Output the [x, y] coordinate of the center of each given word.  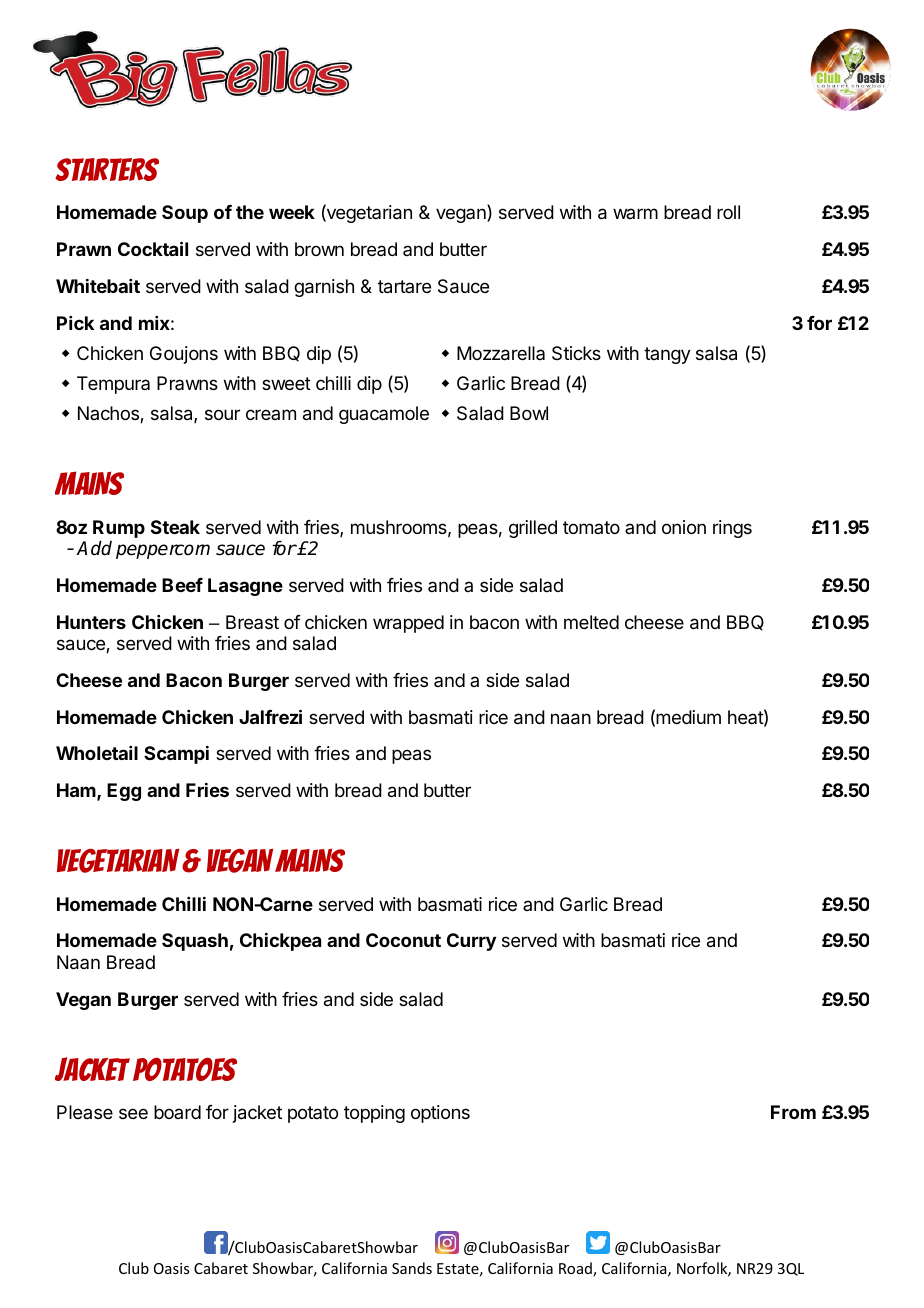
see [133, 1113]
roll [728, 212]
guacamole [384, 415]
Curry [471, 942]
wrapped [408, 624]
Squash [195, 942]
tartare [404, 287]
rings [732, 529]
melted [591, 622]
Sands [412, 1268]
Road [576, 1269]
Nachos [109, 414]
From [793, 1112]
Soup [185, 214]
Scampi [176, 755]
